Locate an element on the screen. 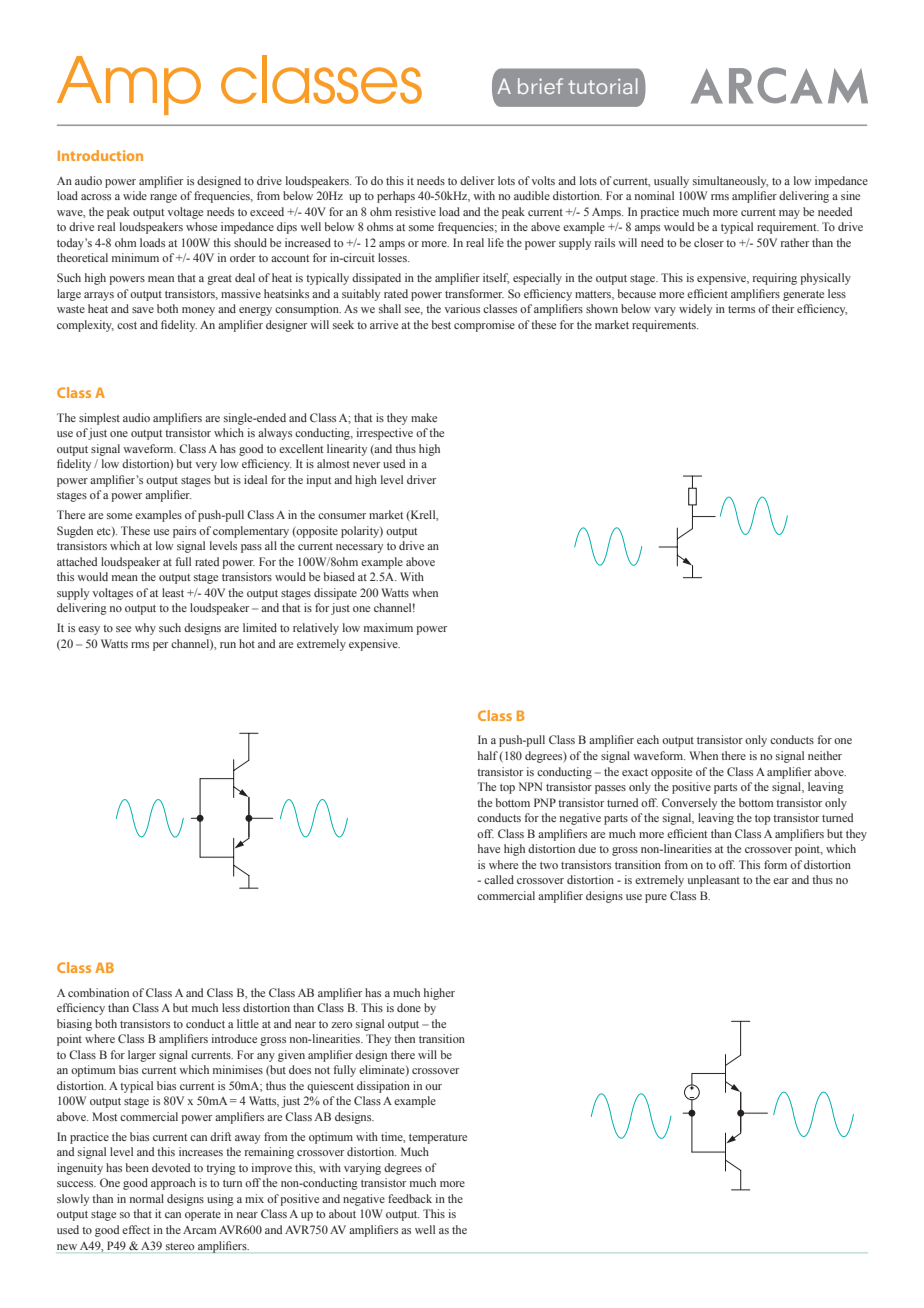 This screenshot has height=1308, width=924. simultaneously is located at coordinates (730, 182).
